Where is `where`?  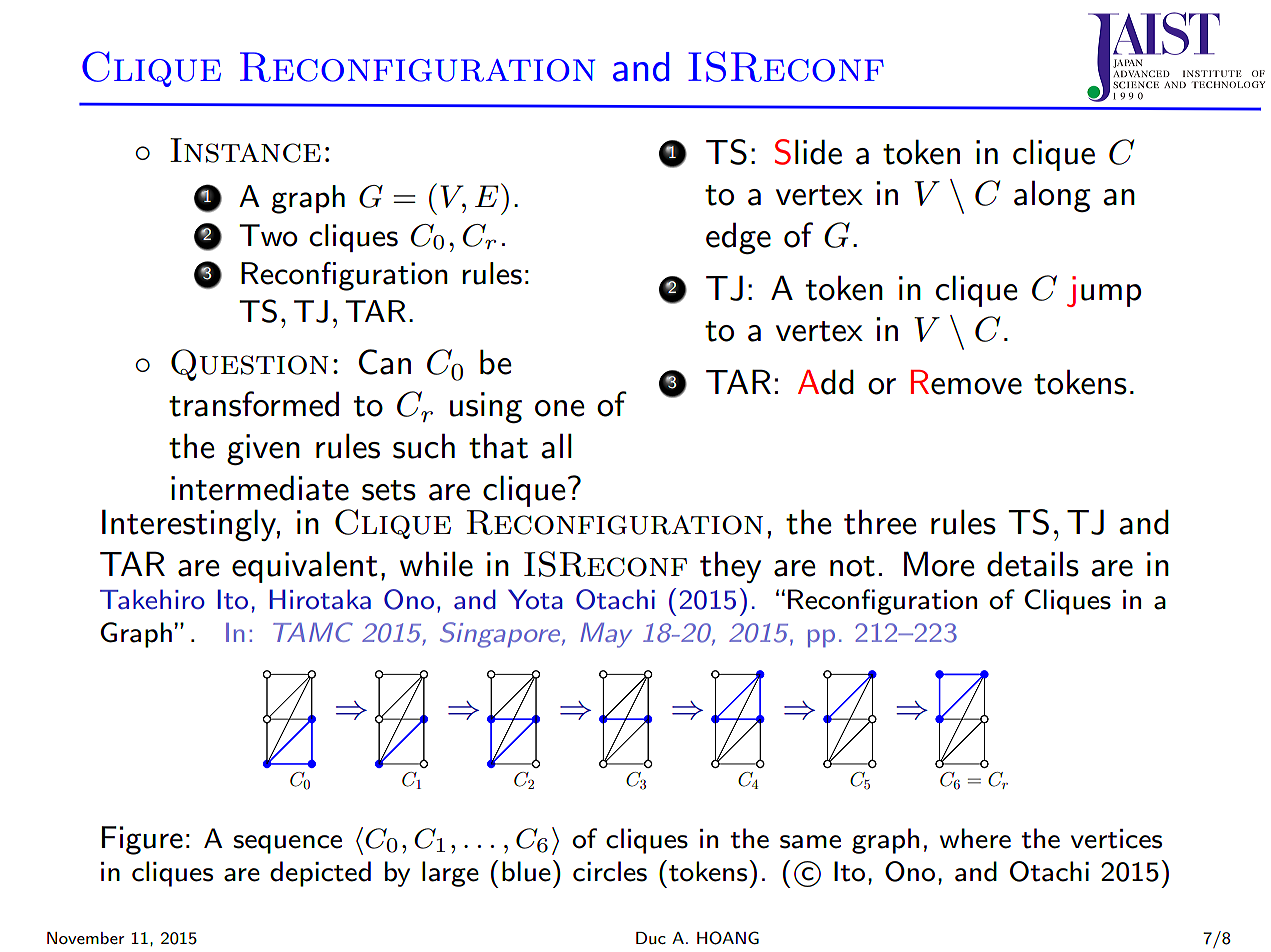
where is located at coordinates (975, 838).
